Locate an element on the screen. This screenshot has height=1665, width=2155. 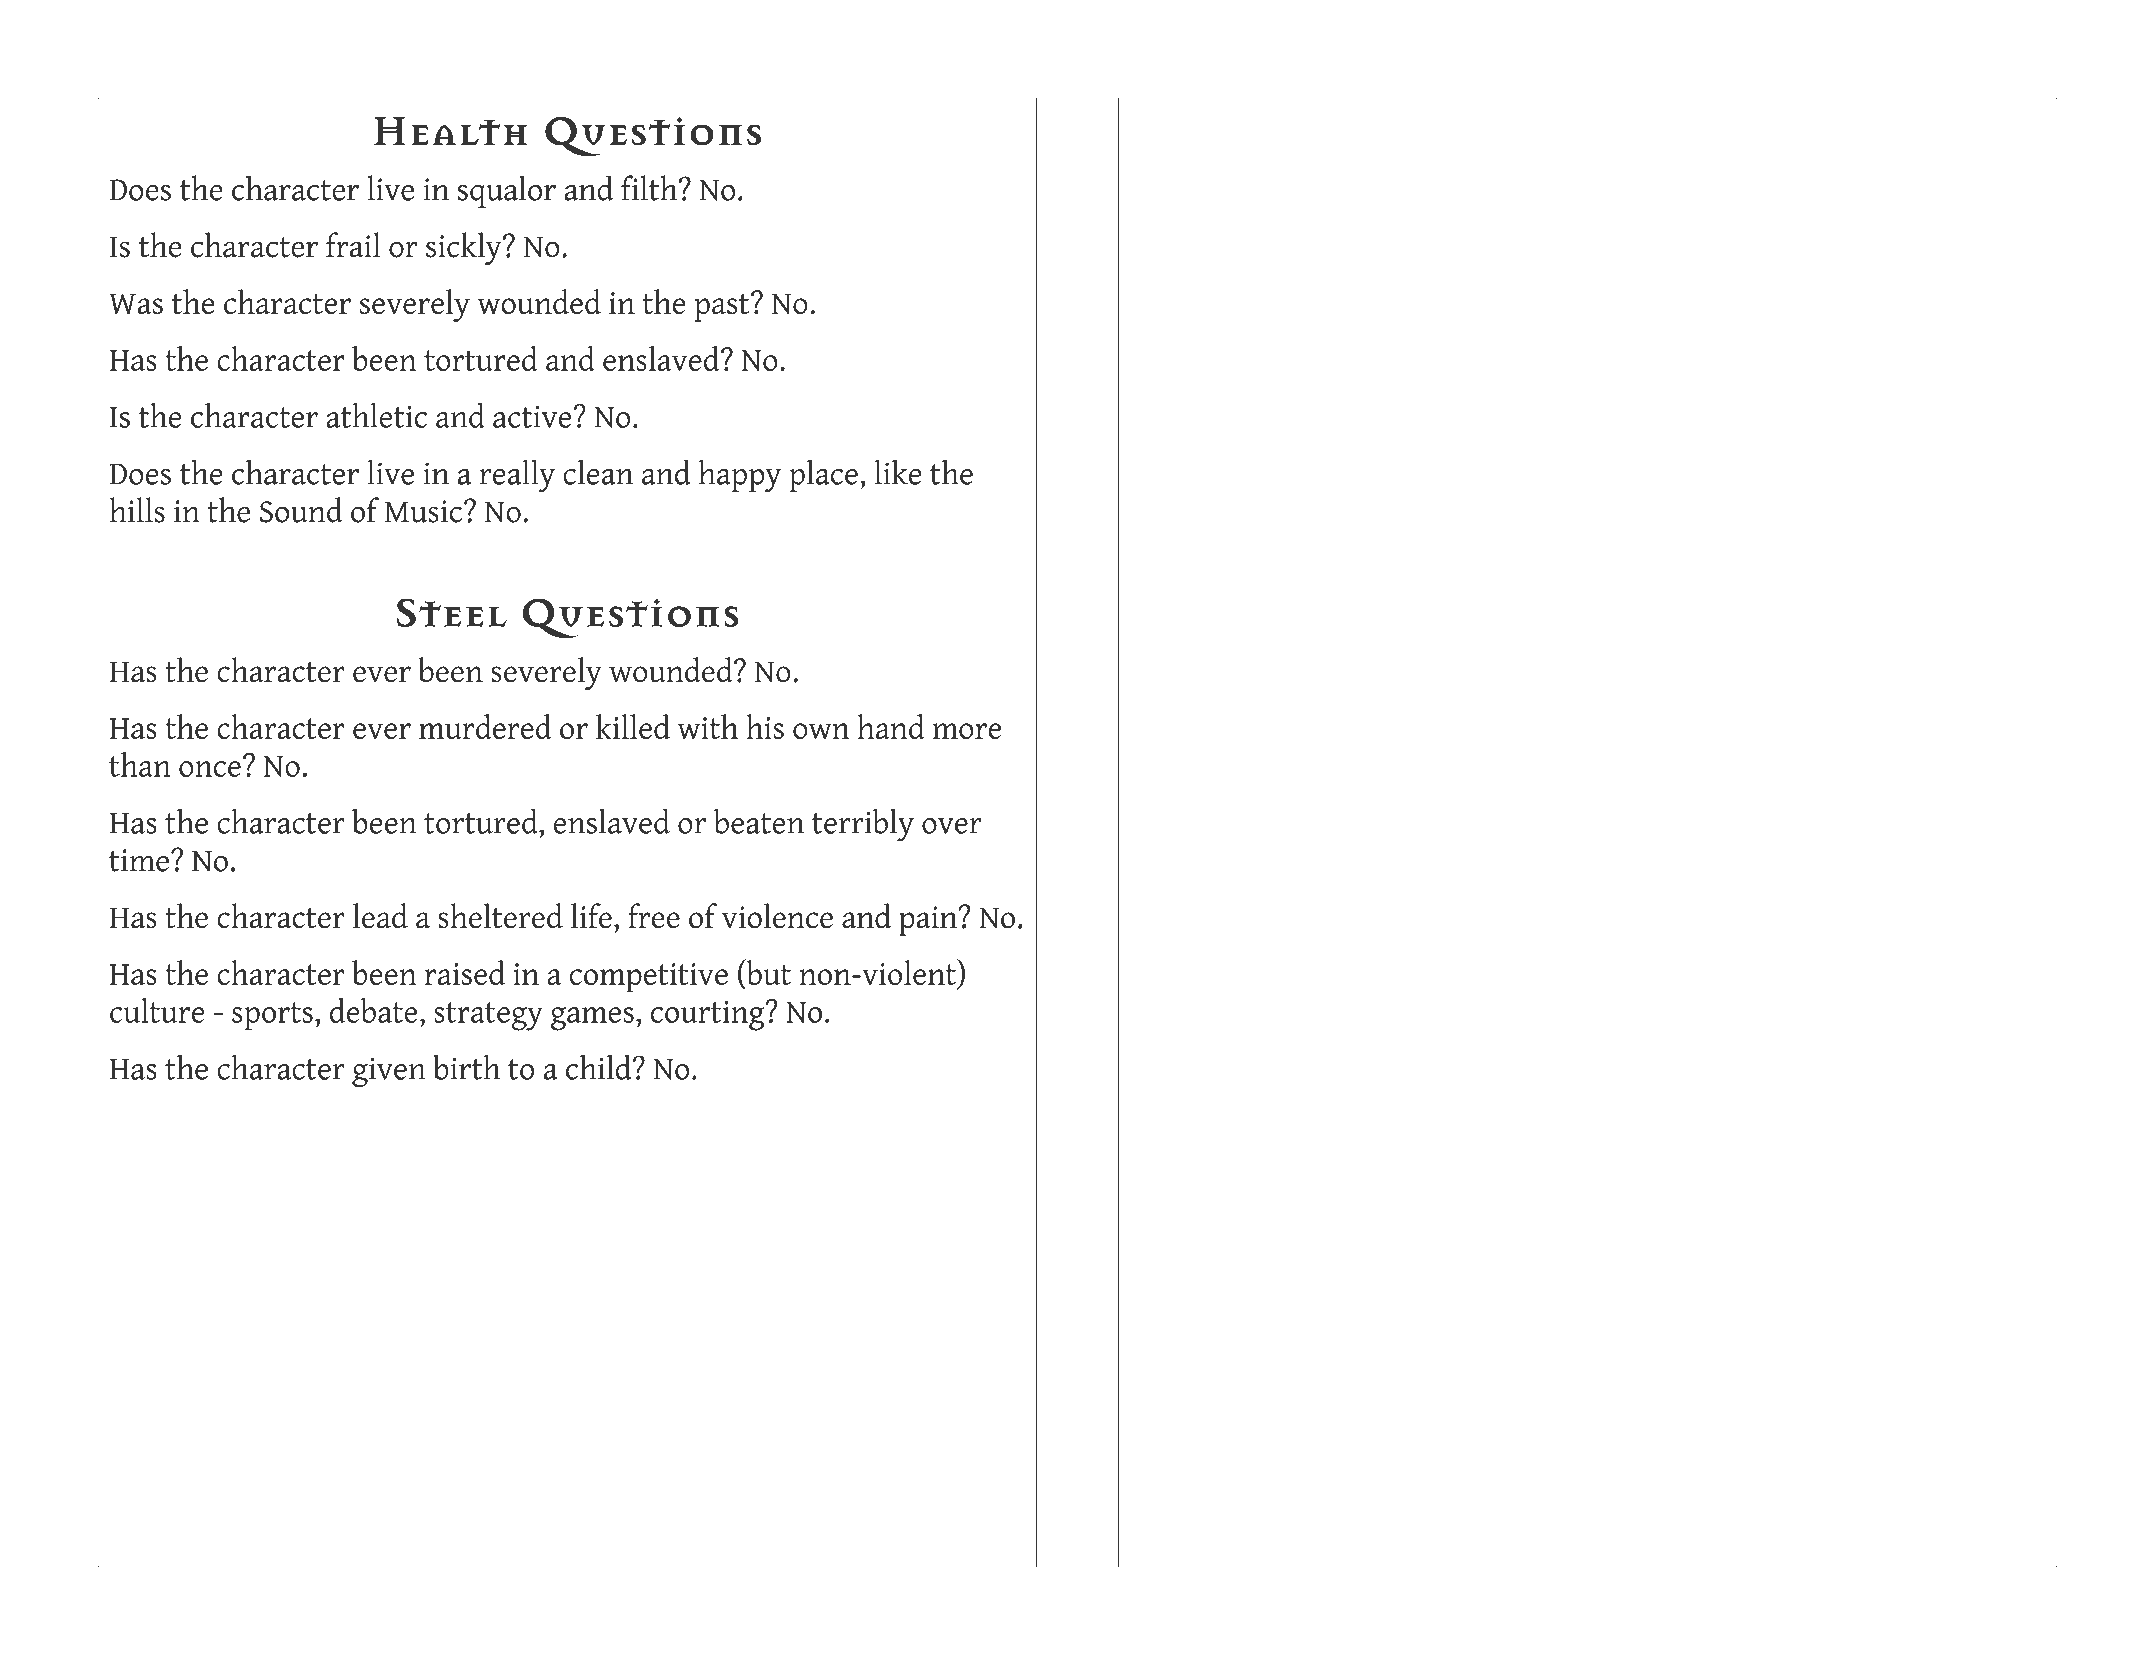
once is located at coordinates (210, 769).
